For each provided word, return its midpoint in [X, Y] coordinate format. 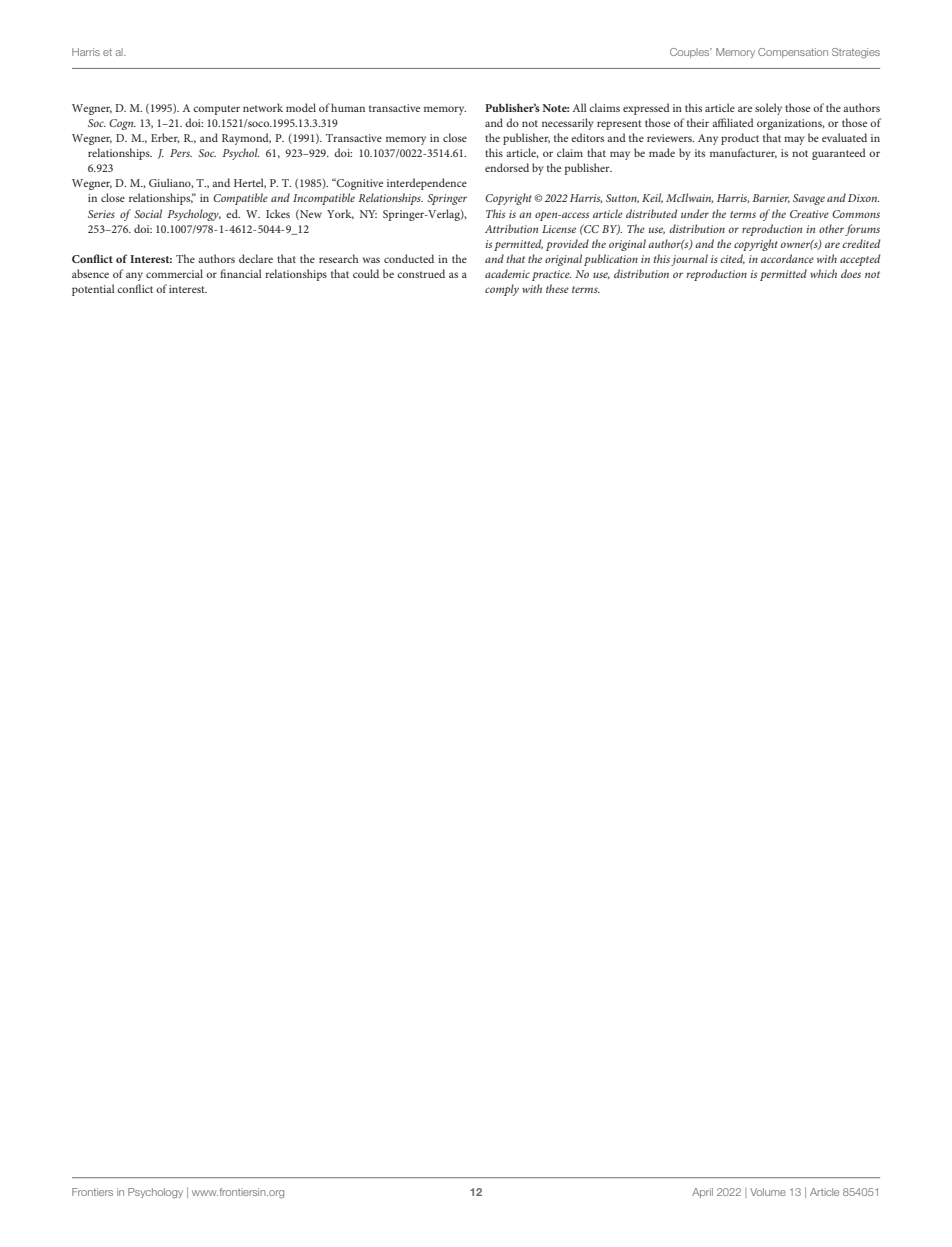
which [823, 273]
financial [241, 273]
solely [768, 109]
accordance [787, 258]
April [702, 1193]
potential [93, 290]
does [851, 273]
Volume [768, 1192]
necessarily [568, 124]
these [557, 288]
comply [502, 290]
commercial [174, 273]
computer [216, 110]
